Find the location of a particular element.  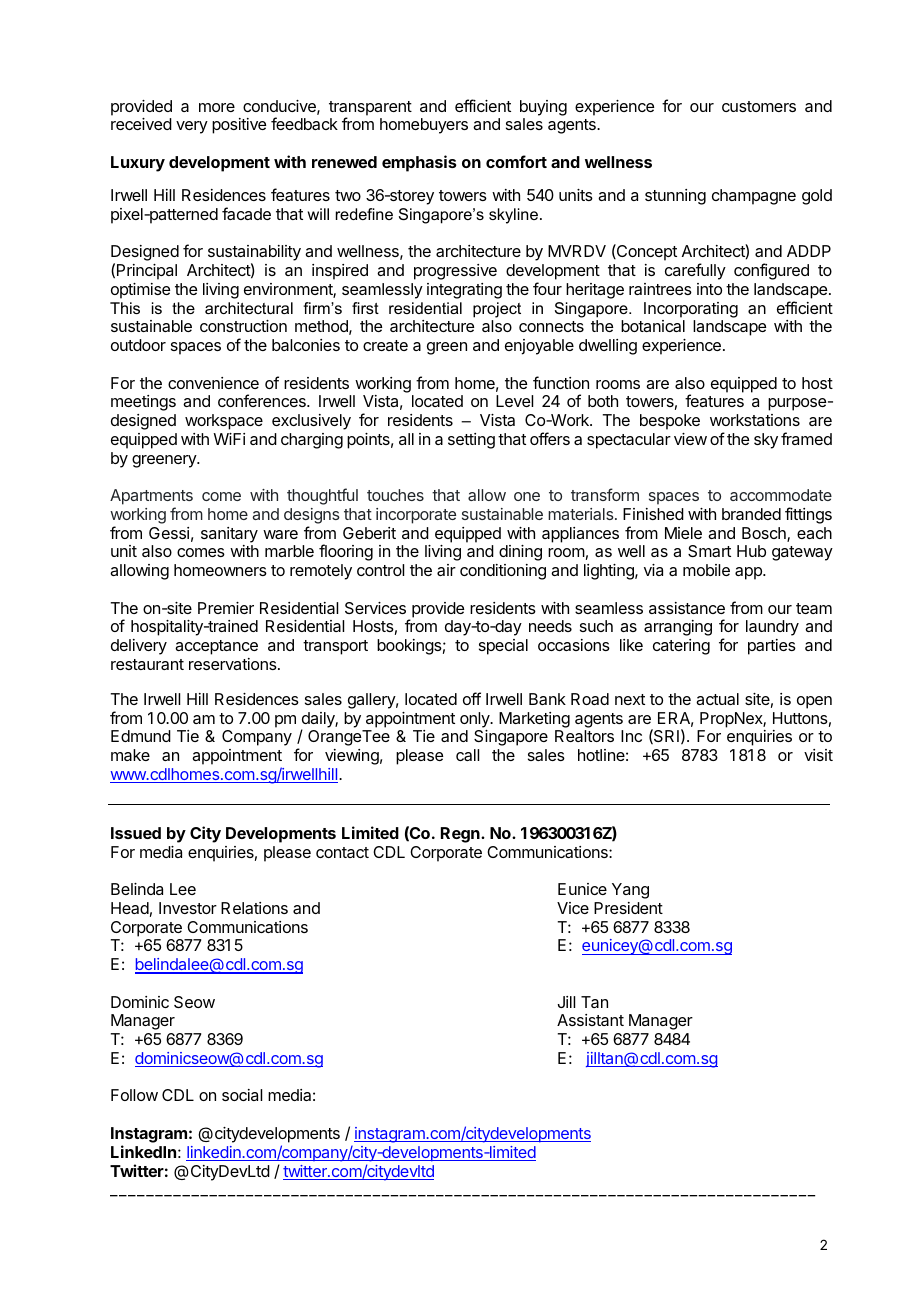

Premier is located at coordinates (226, 608).
